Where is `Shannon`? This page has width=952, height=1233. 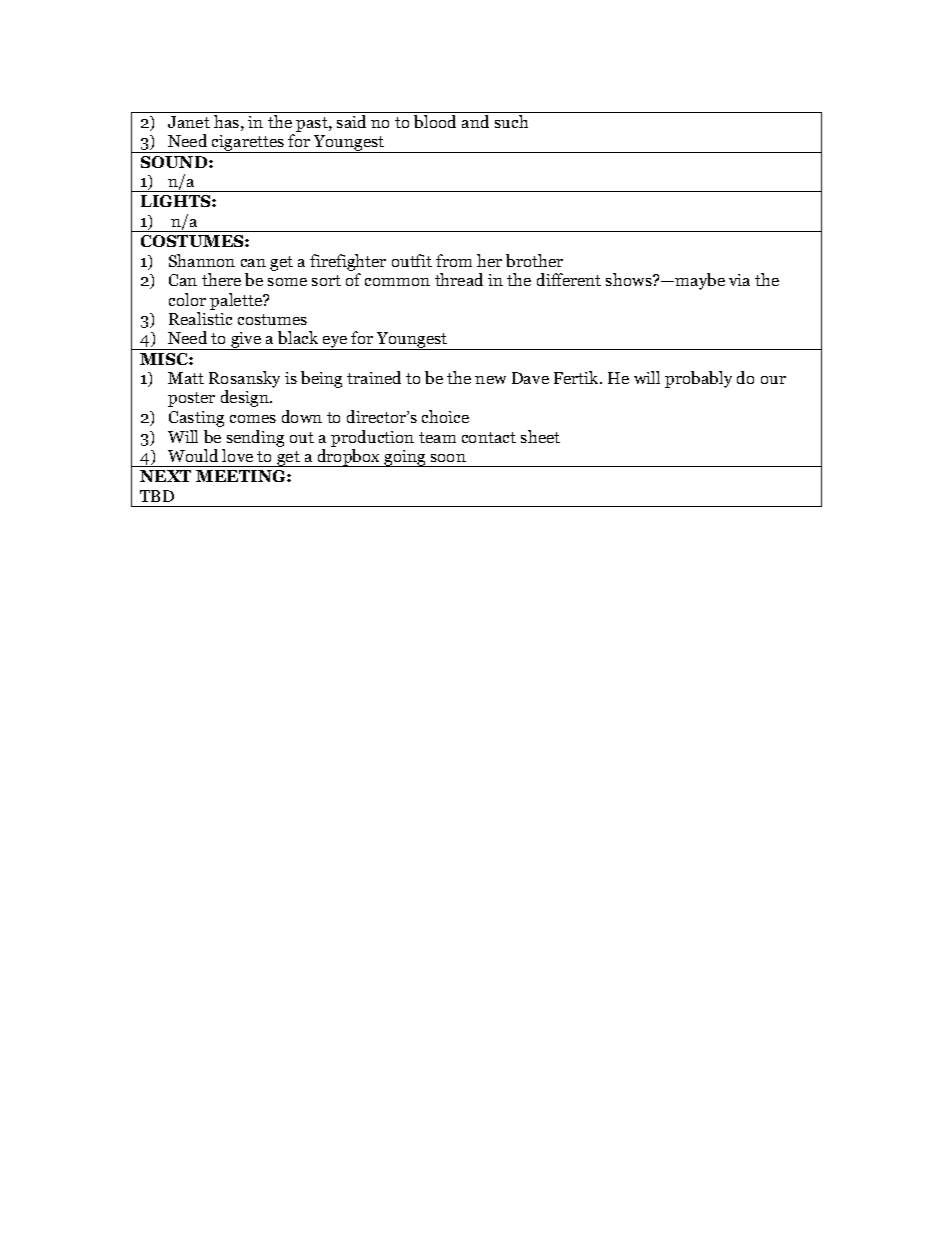 Shannon is located at coordinates (202, 260).
